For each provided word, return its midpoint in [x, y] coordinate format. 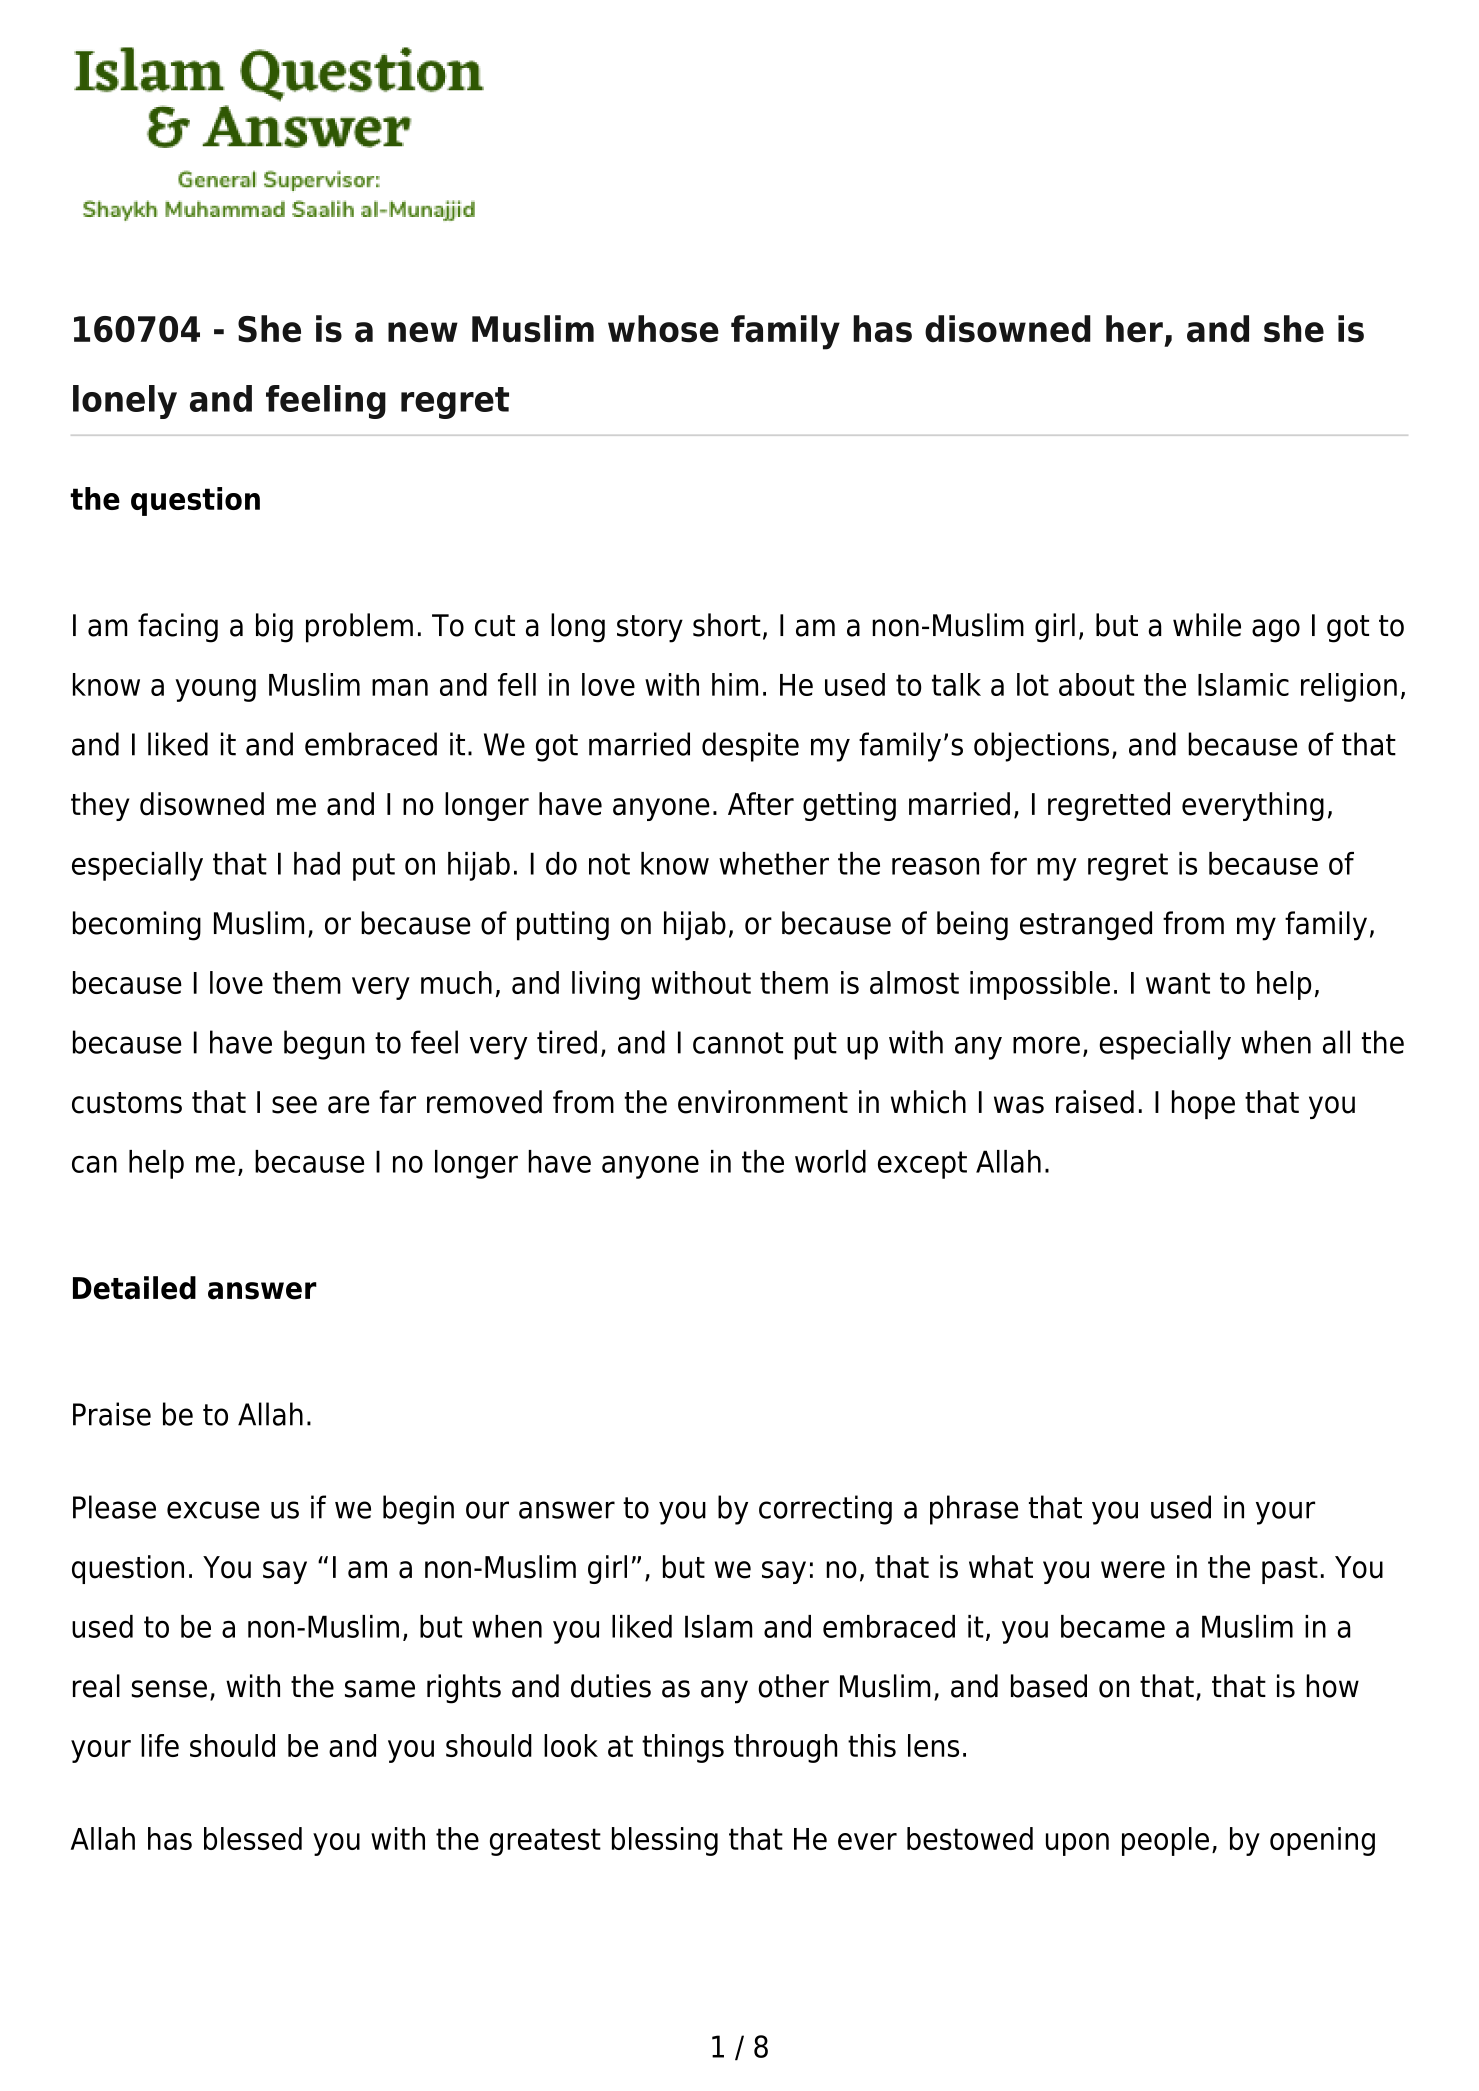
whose [663, 329]
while [1207, 625]
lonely [125, 402]
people [1165, 1841]
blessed [253, 1838]
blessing [665, 1841]
